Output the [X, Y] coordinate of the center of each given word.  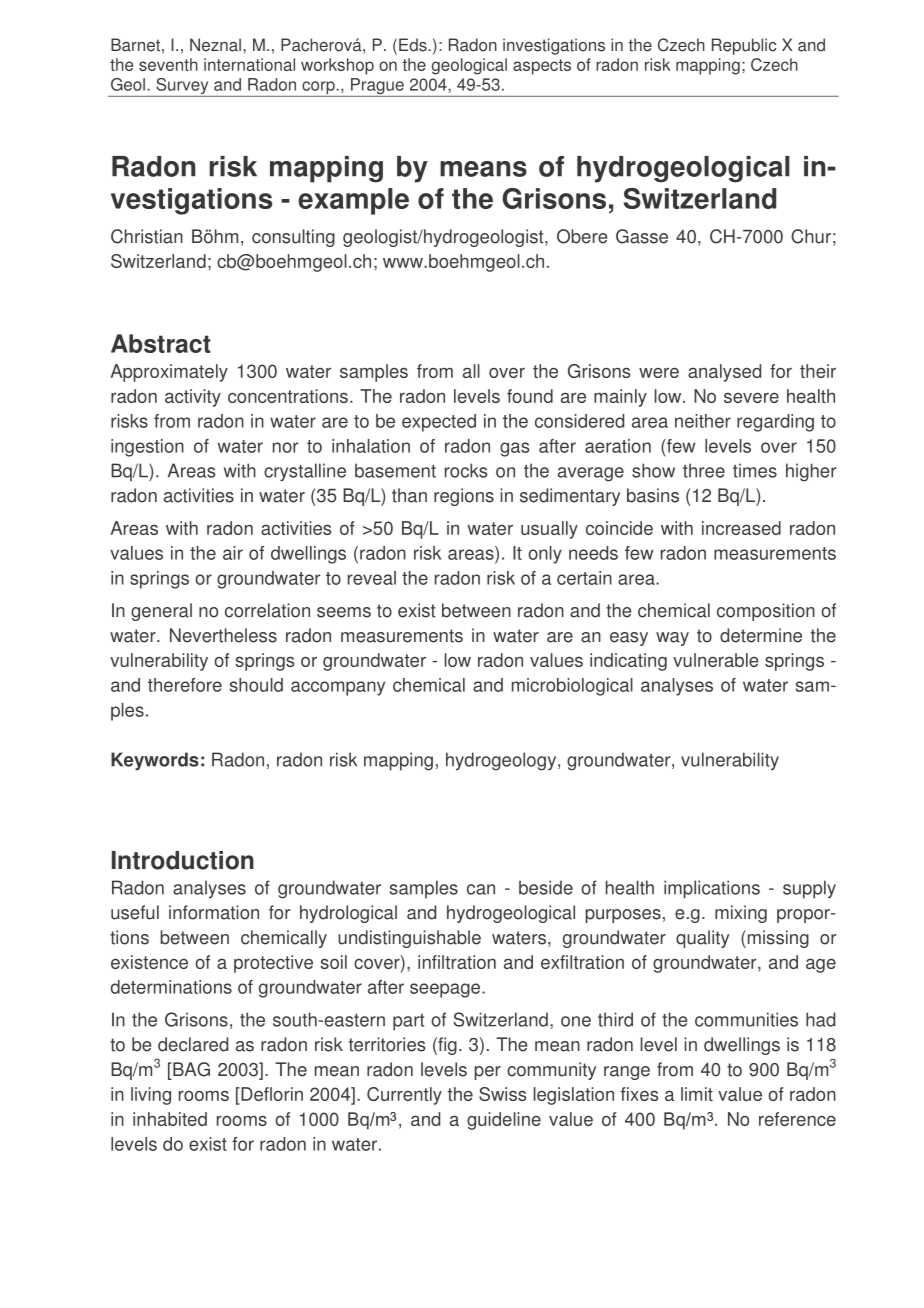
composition [766, 612]
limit [697, 1094]
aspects [542, 67]
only [545, 555]
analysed [724, 373]
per [487, 1073]
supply [809, 889]
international [249, 64]
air [233, 553]
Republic [744, 46]
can [481, 889]
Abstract [160, 343]
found [530, 396]
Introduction [183, 860]
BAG [190, 1069]
